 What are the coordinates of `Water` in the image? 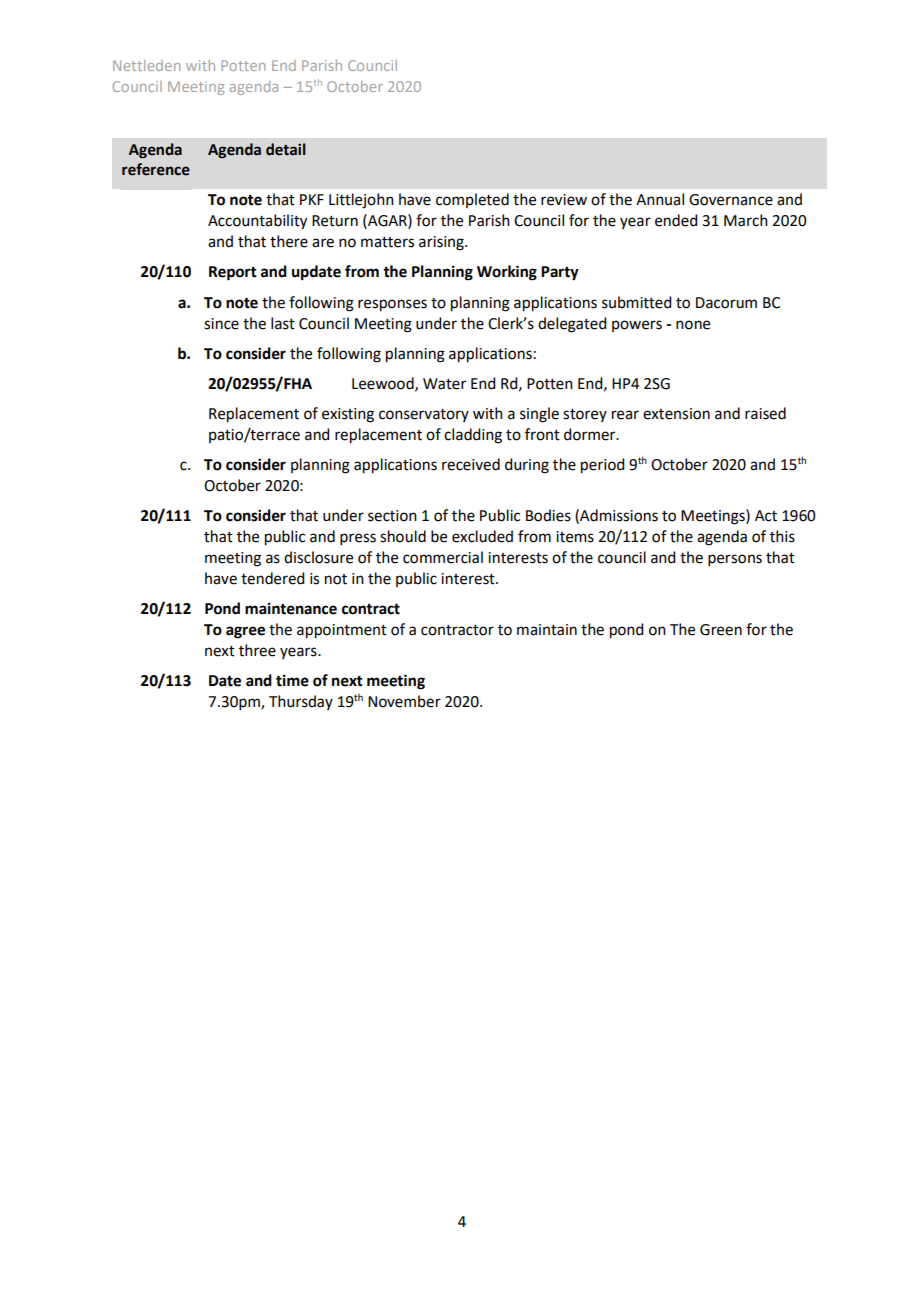 It's located at (444, 384).
